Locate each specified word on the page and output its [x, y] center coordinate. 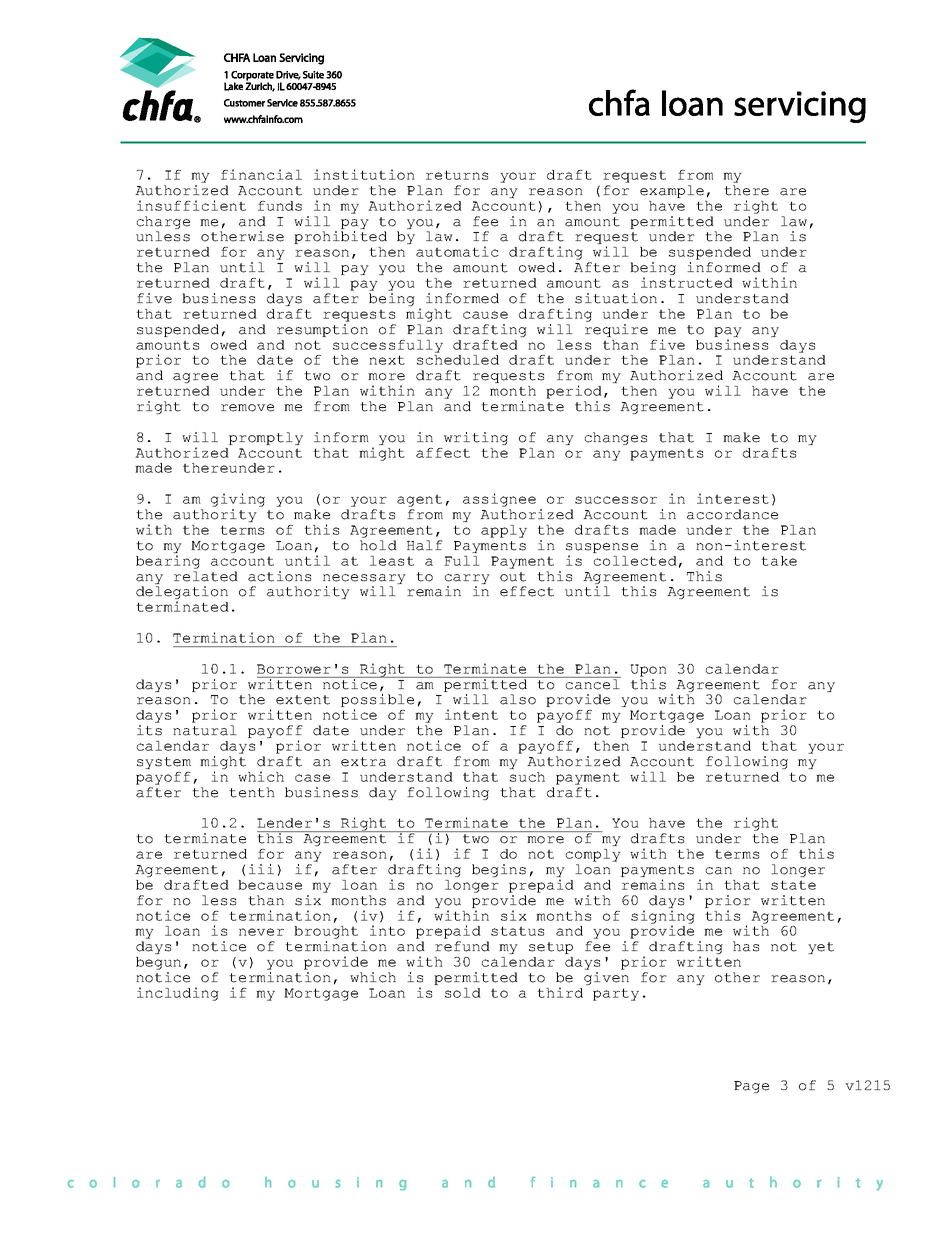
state [793, 885]
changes [616, 438]
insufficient [191, 205]
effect [527, 591]
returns [457, 175]
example [672, 191]
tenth [252, 792]
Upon [648, 670]
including [178, 994]
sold [463, 993]
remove [247, 408]
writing [476, 438]
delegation [182, 594]
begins [499, 870]
